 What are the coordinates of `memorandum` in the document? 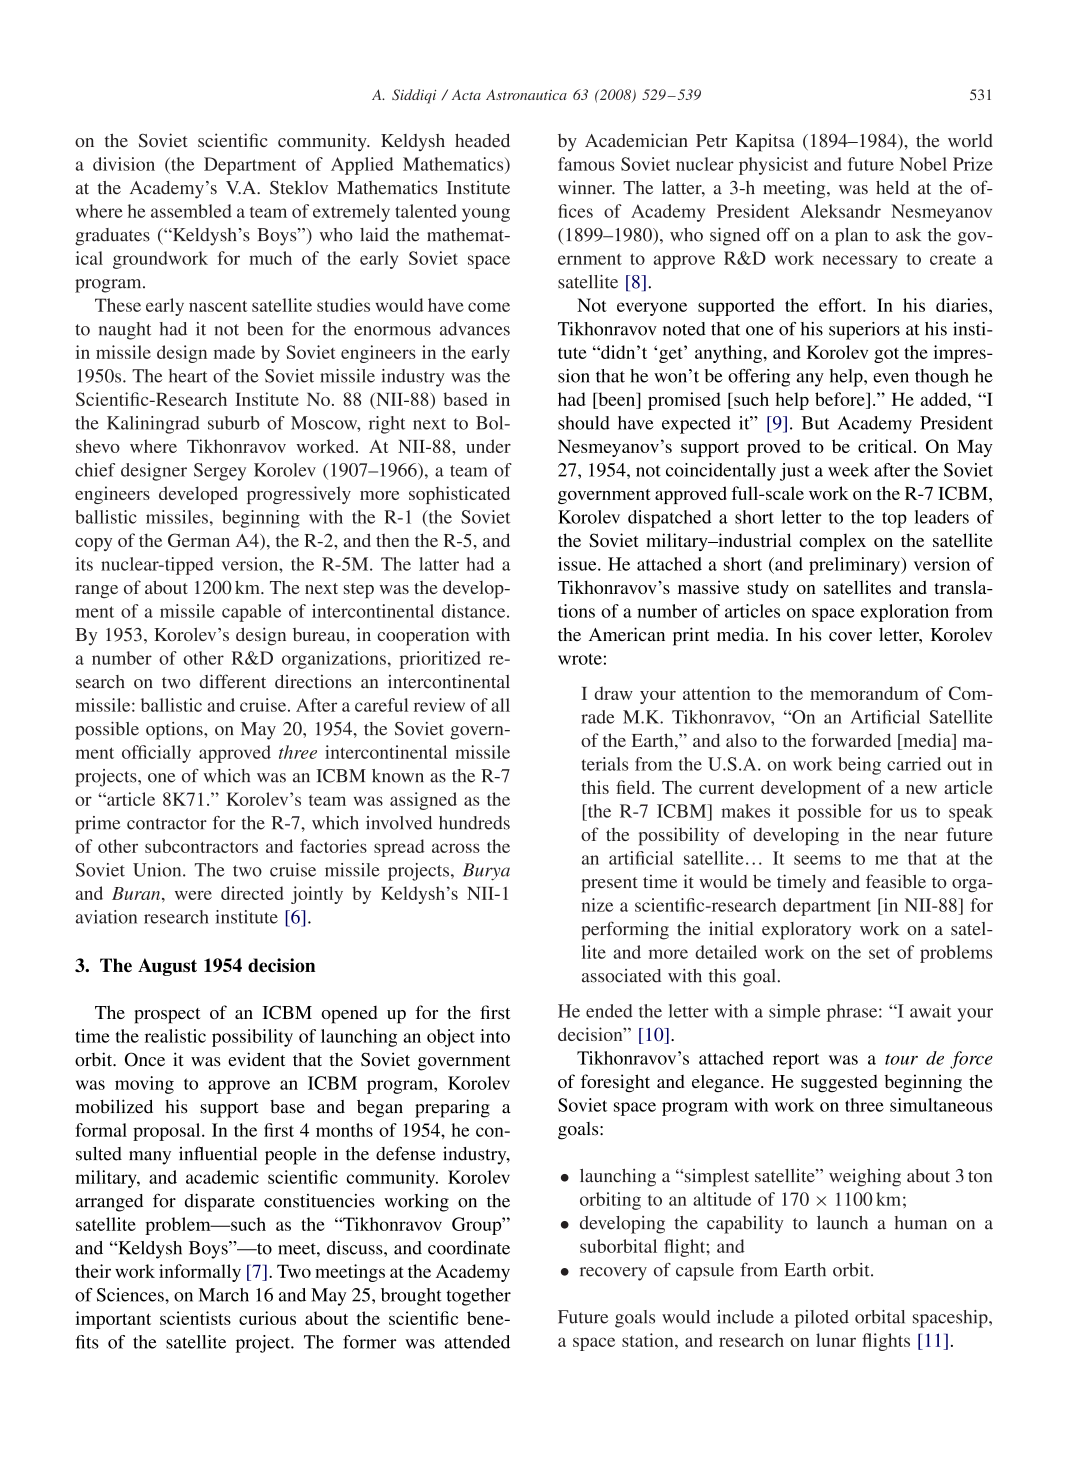 It's located at (864, 693).
